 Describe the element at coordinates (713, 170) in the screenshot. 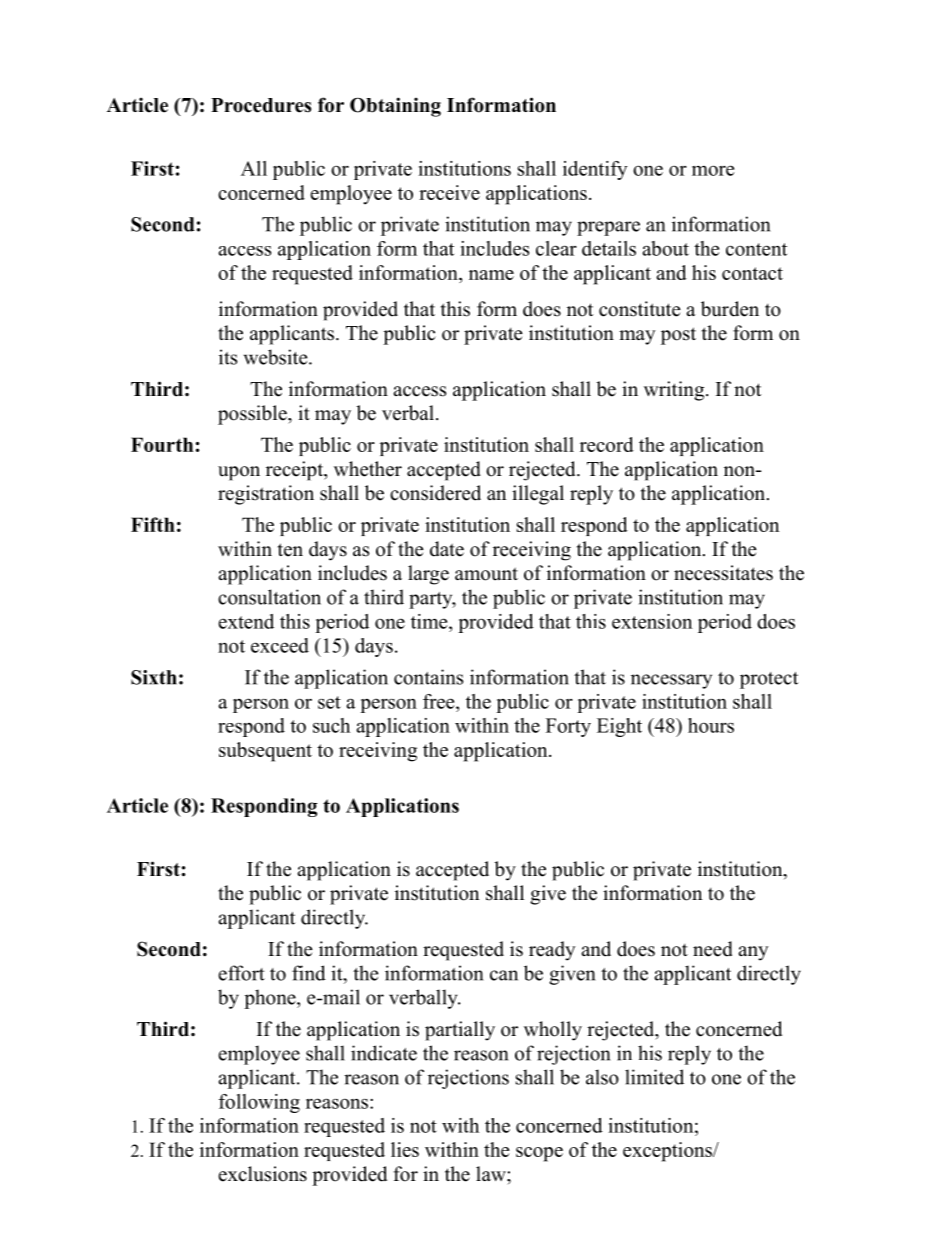

I see `more` at that location.
